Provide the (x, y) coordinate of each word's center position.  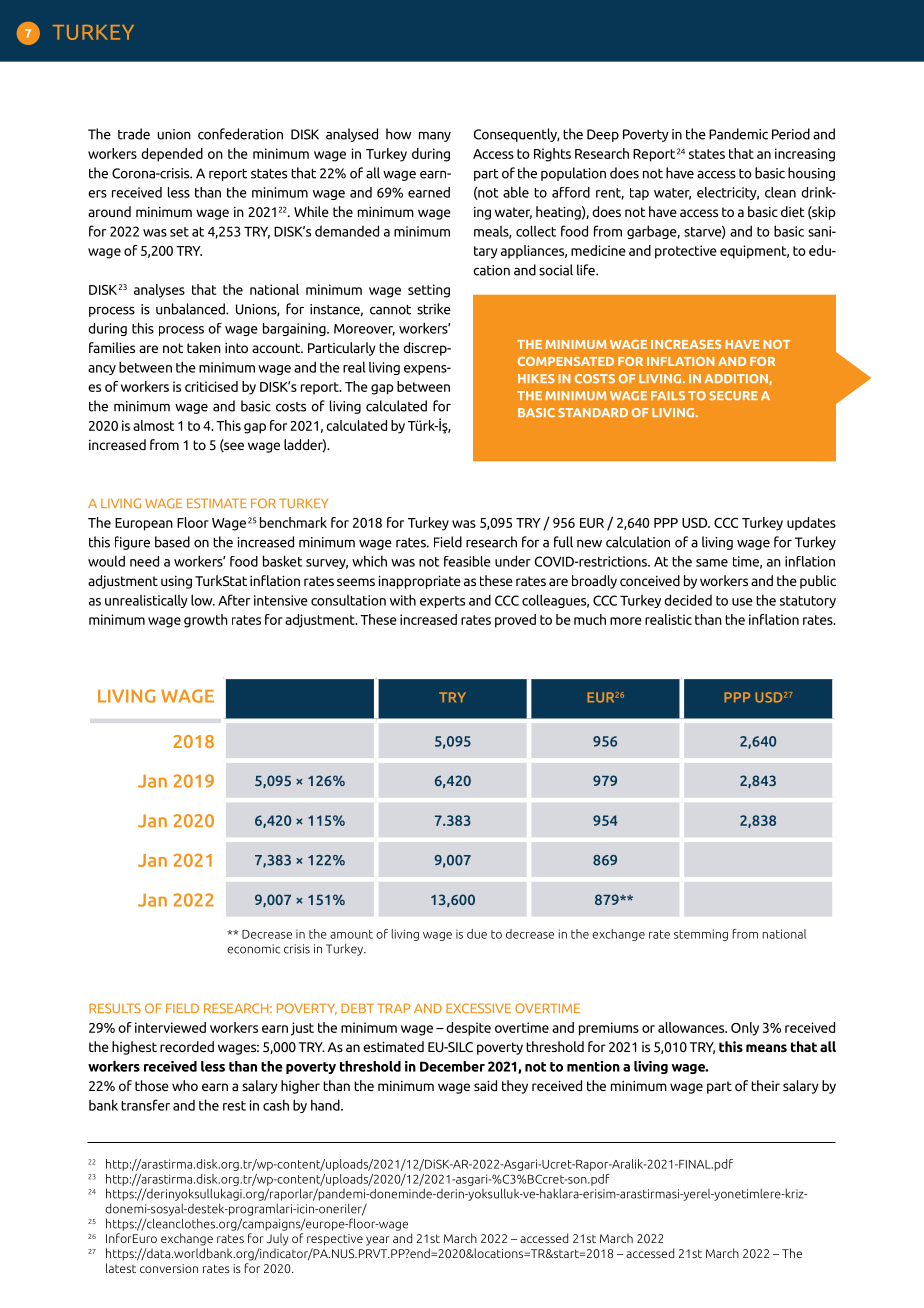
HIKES (536, 378)
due (477, 934)
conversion (169, 1268)
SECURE (733, 395)
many (435, 137)
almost (153, 425)
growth (206, 621)
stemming (701, 935)
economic (253, 949)
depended (172, 155)
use (742, 602)
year (378, 1241)
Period (791, 134)
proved (515, 621)
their (765, 1085)
